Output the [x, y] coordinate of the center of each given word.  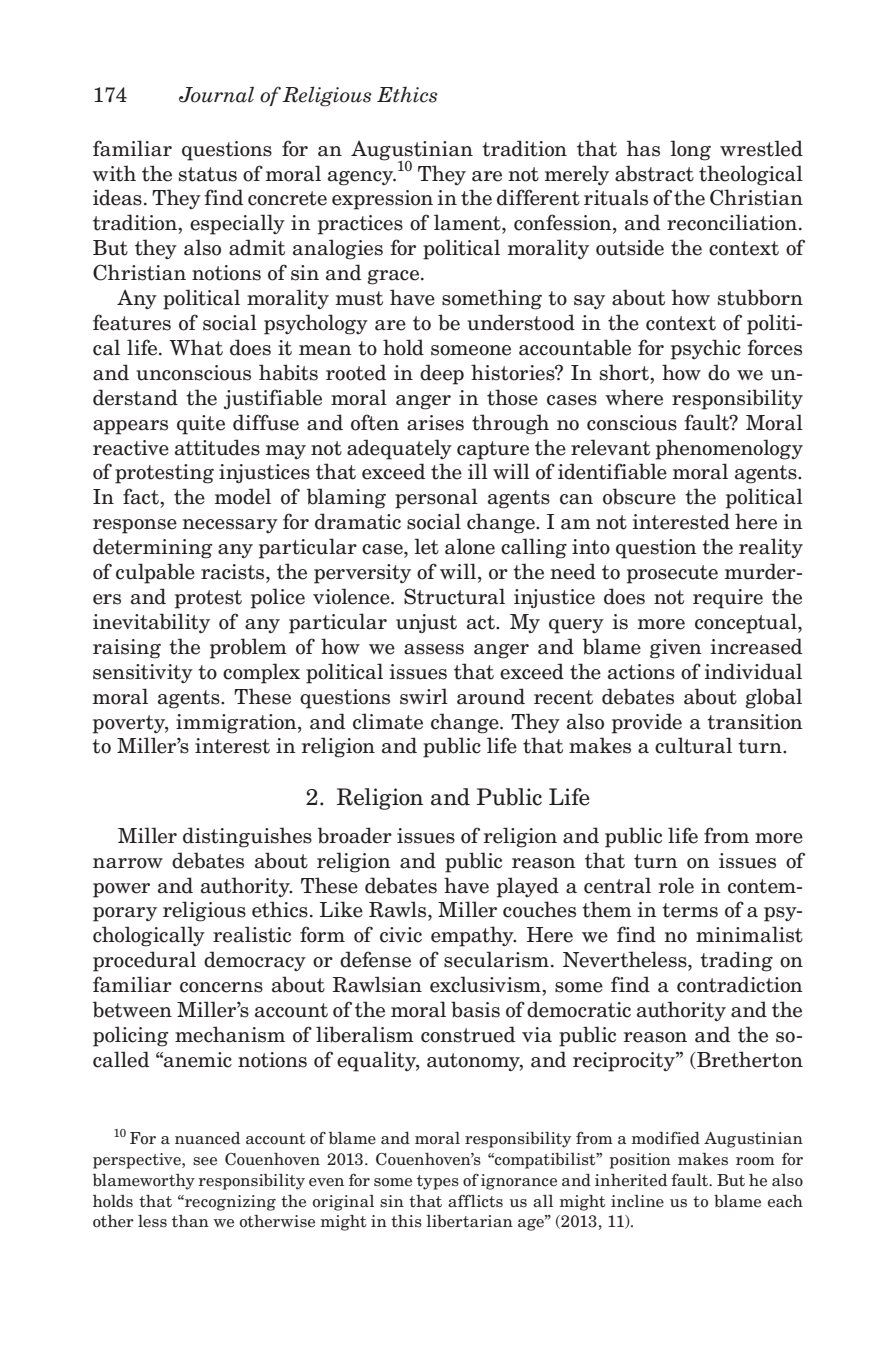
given [676, 649]
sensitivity [143, 673]
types [438, 1182]
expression [382, 200]
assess [434, 649]
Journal [216, 94]
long [690, 150]
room [755, 1161]
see [205, 1161]
